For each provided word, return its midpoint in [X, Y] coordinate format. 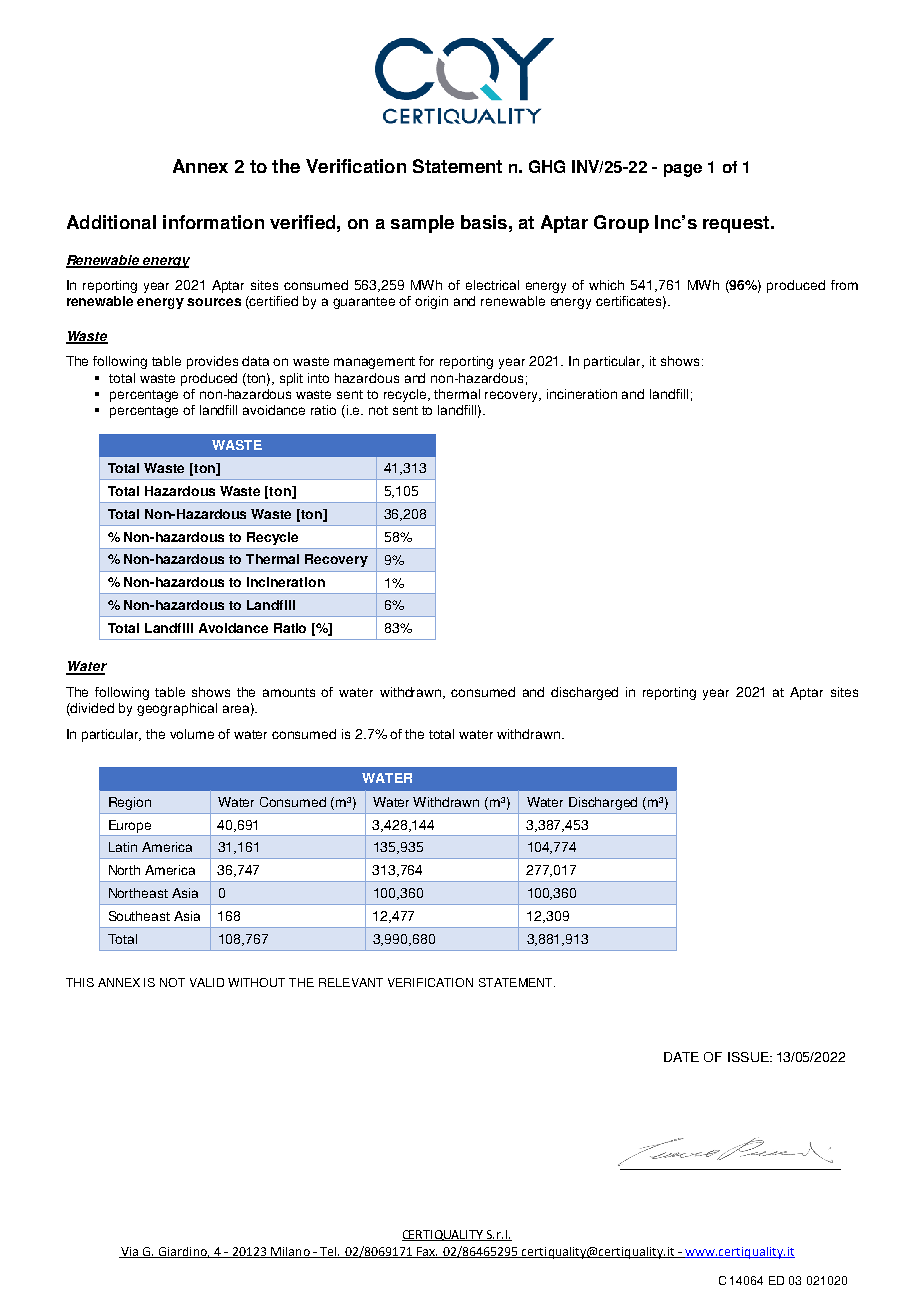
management [374, 363]
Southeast [139, 916]
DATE [681, 1057]
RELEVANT [351, 982]
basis [484, 222]
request [737, 224]
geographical [177, 709]
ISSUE [749, 1057]
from [844, 285]
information [213, 222]
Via [130, 1252]
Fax [427, 1252]
